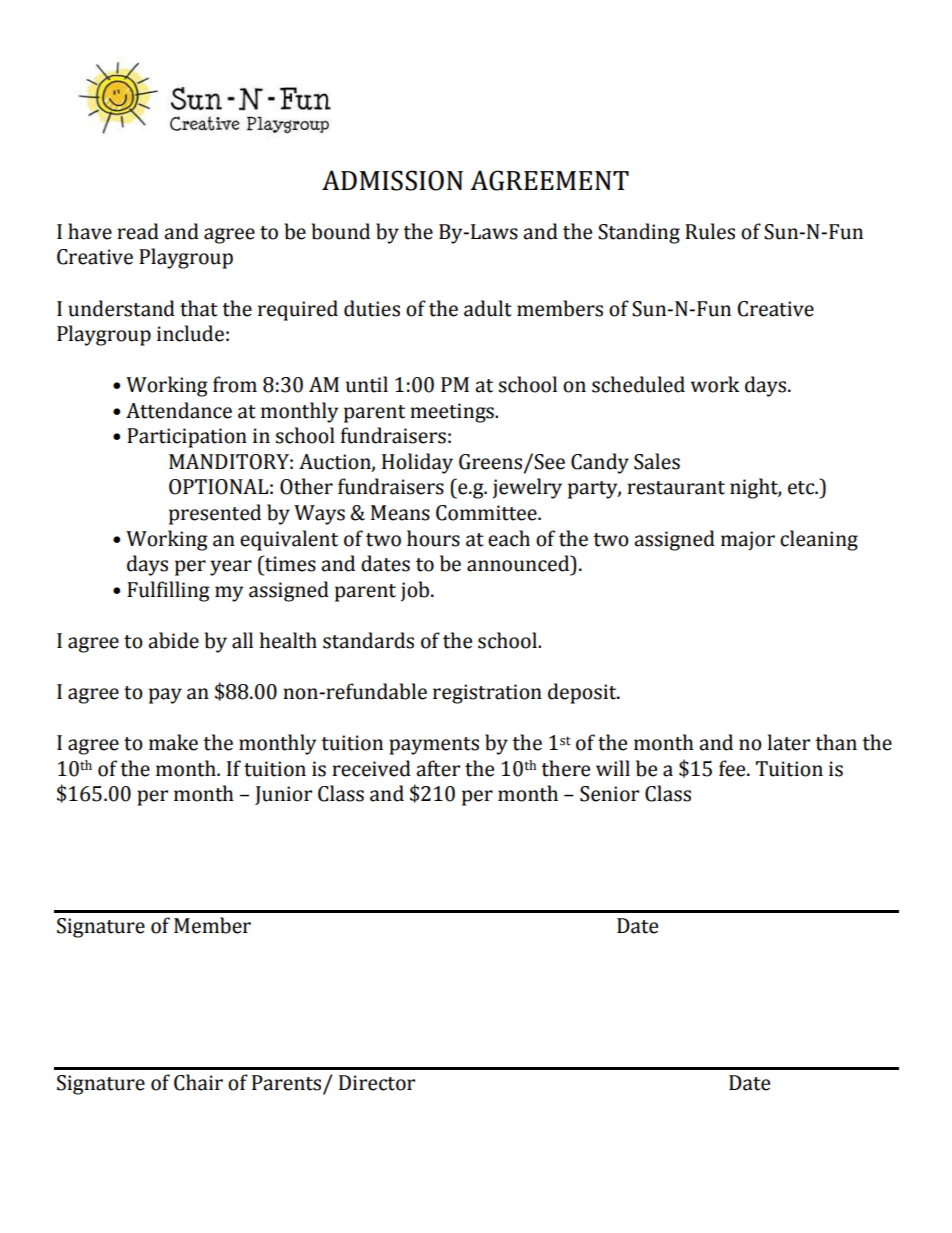 This screenshot has height=1233, width=952. What do you see at coordinates (377, 1083) in the screenshot?
I see `Director` at bounding box center [377, 1083].
